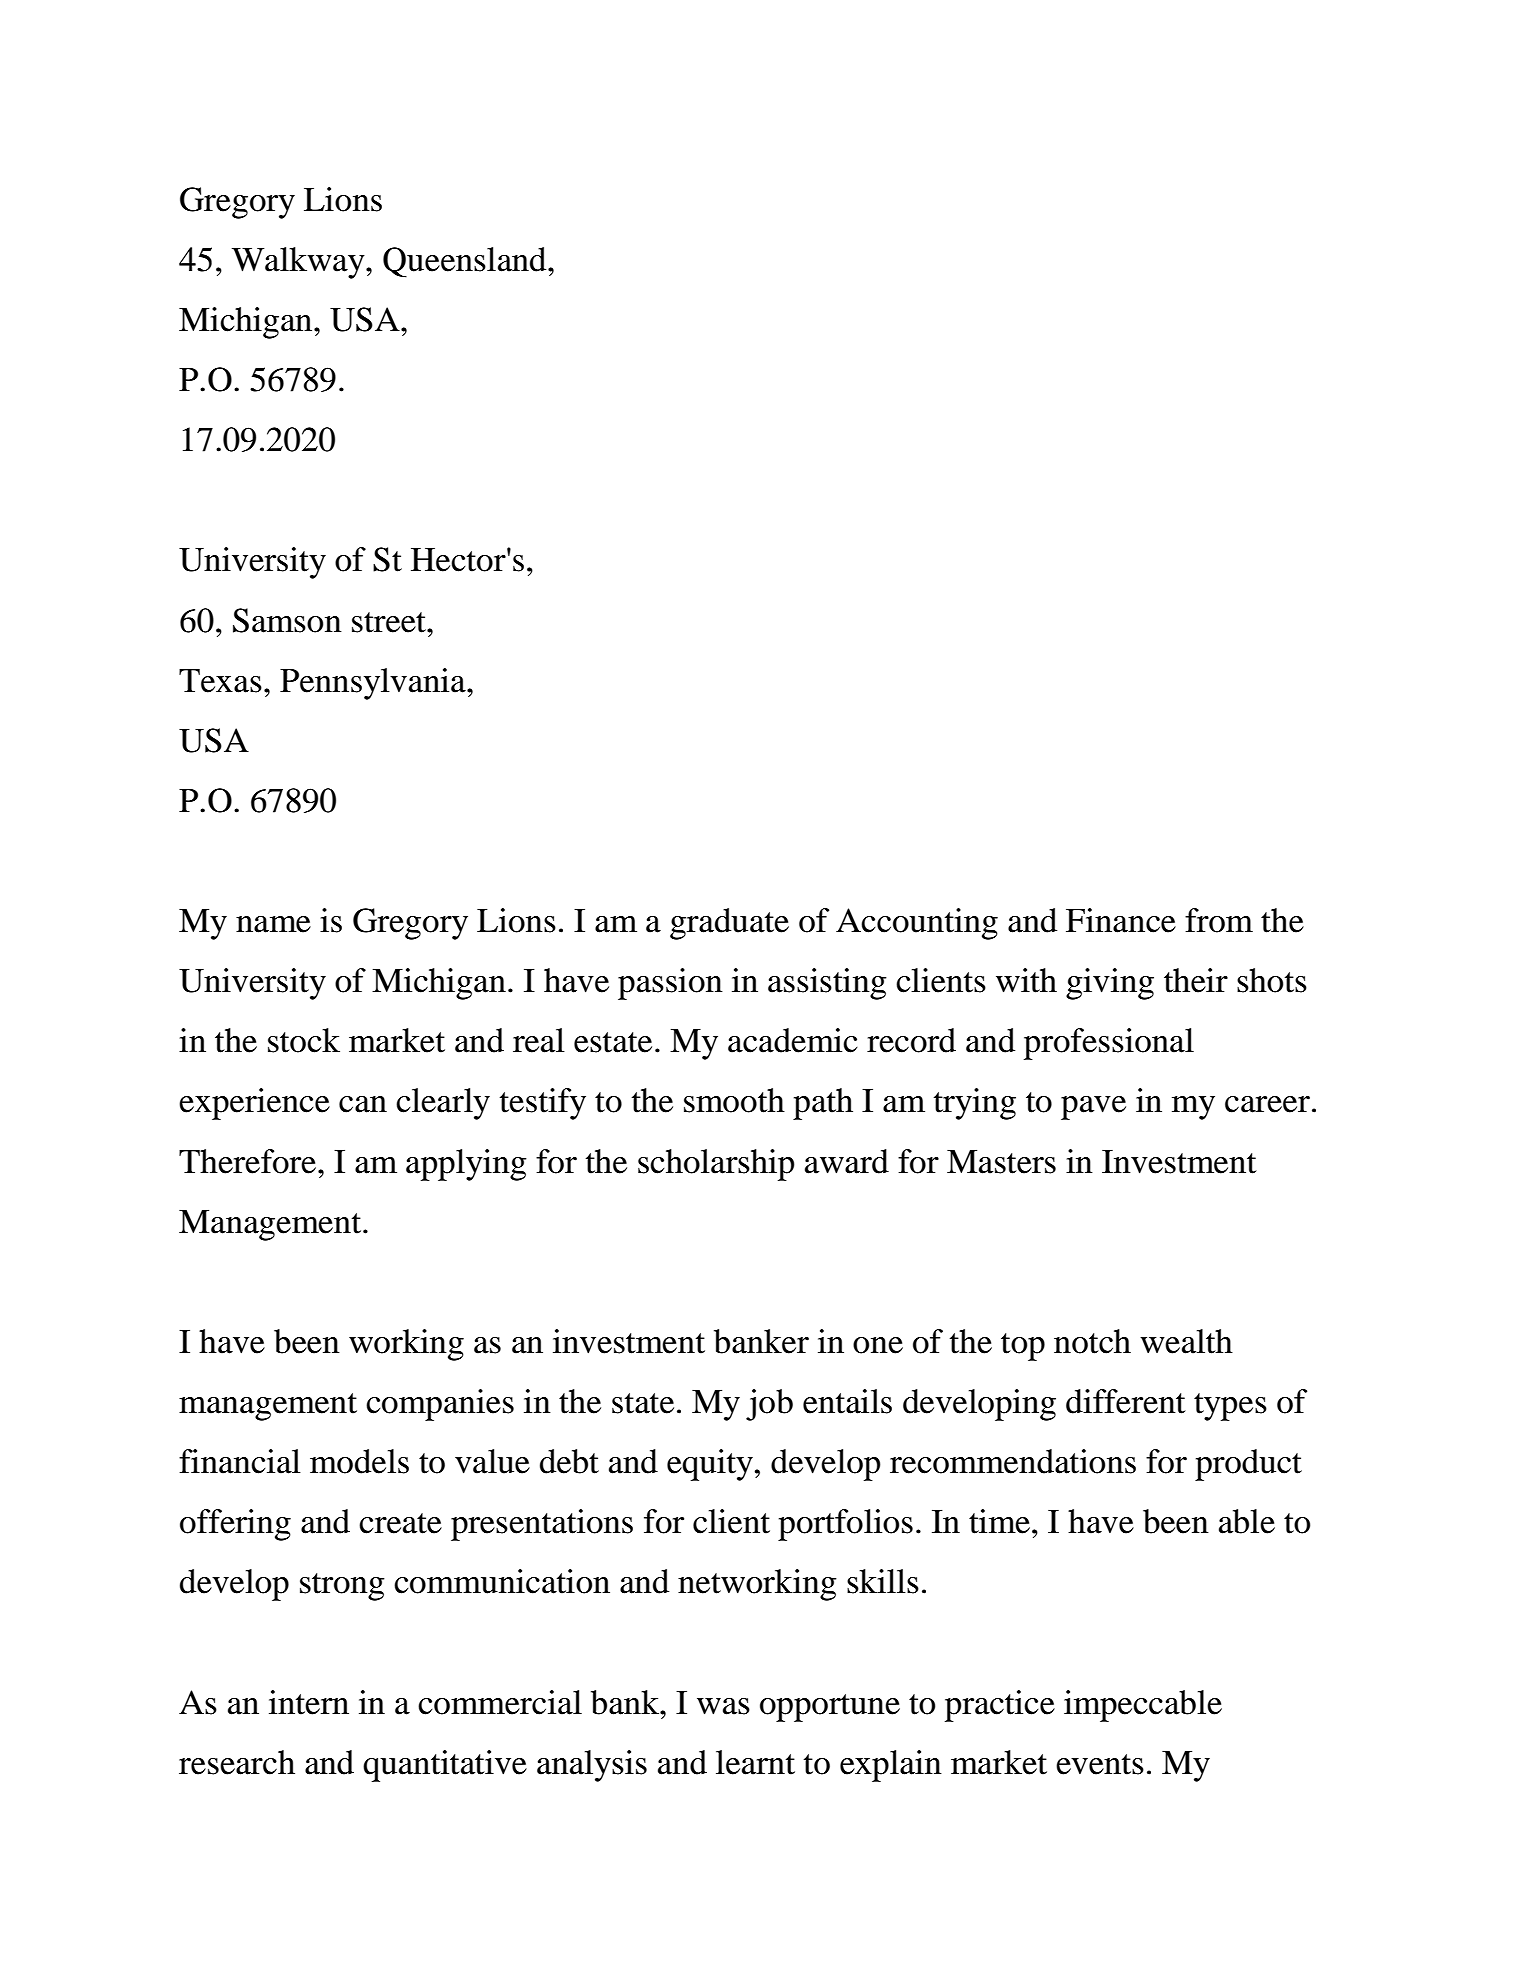  What do you see at coordinates (1121, 920) in the screenshot?
I see `Finance` at bounding box center [1121, 920].
